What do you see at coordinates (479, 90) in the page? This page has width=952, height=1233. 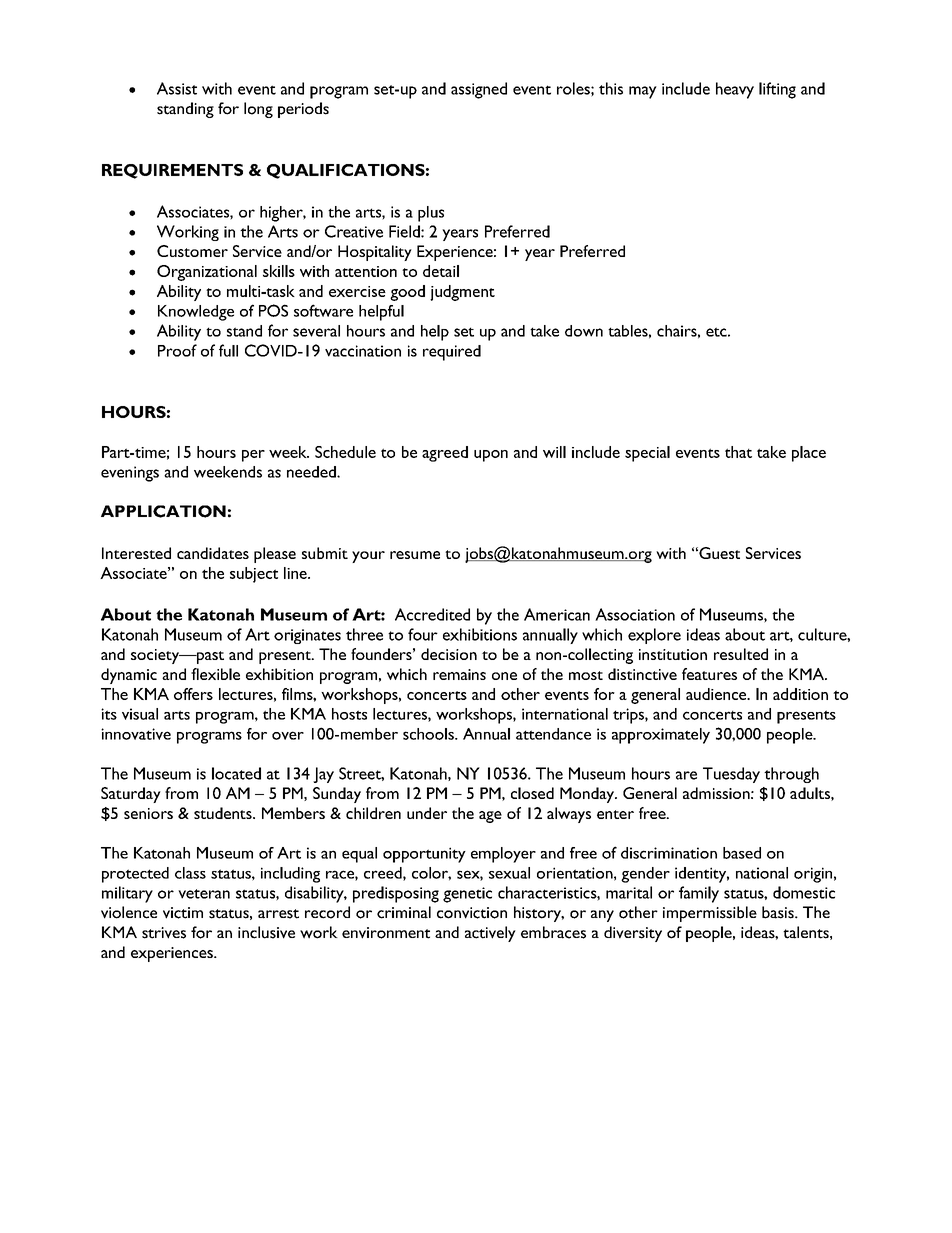 I see `assigned` at bounding box center [479, 90].
